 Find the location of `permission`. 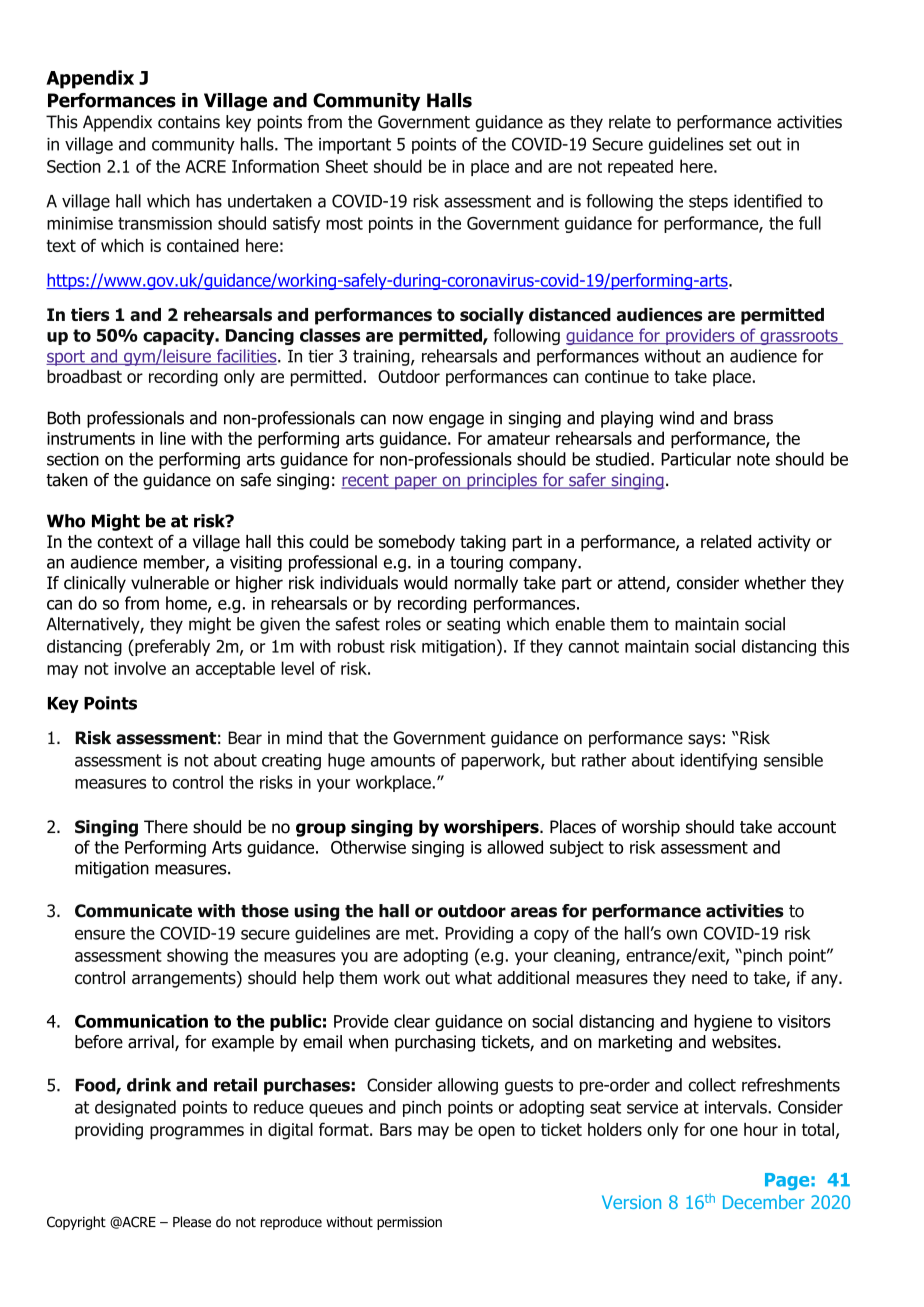

permission is located at coordinates (409, 1223).
